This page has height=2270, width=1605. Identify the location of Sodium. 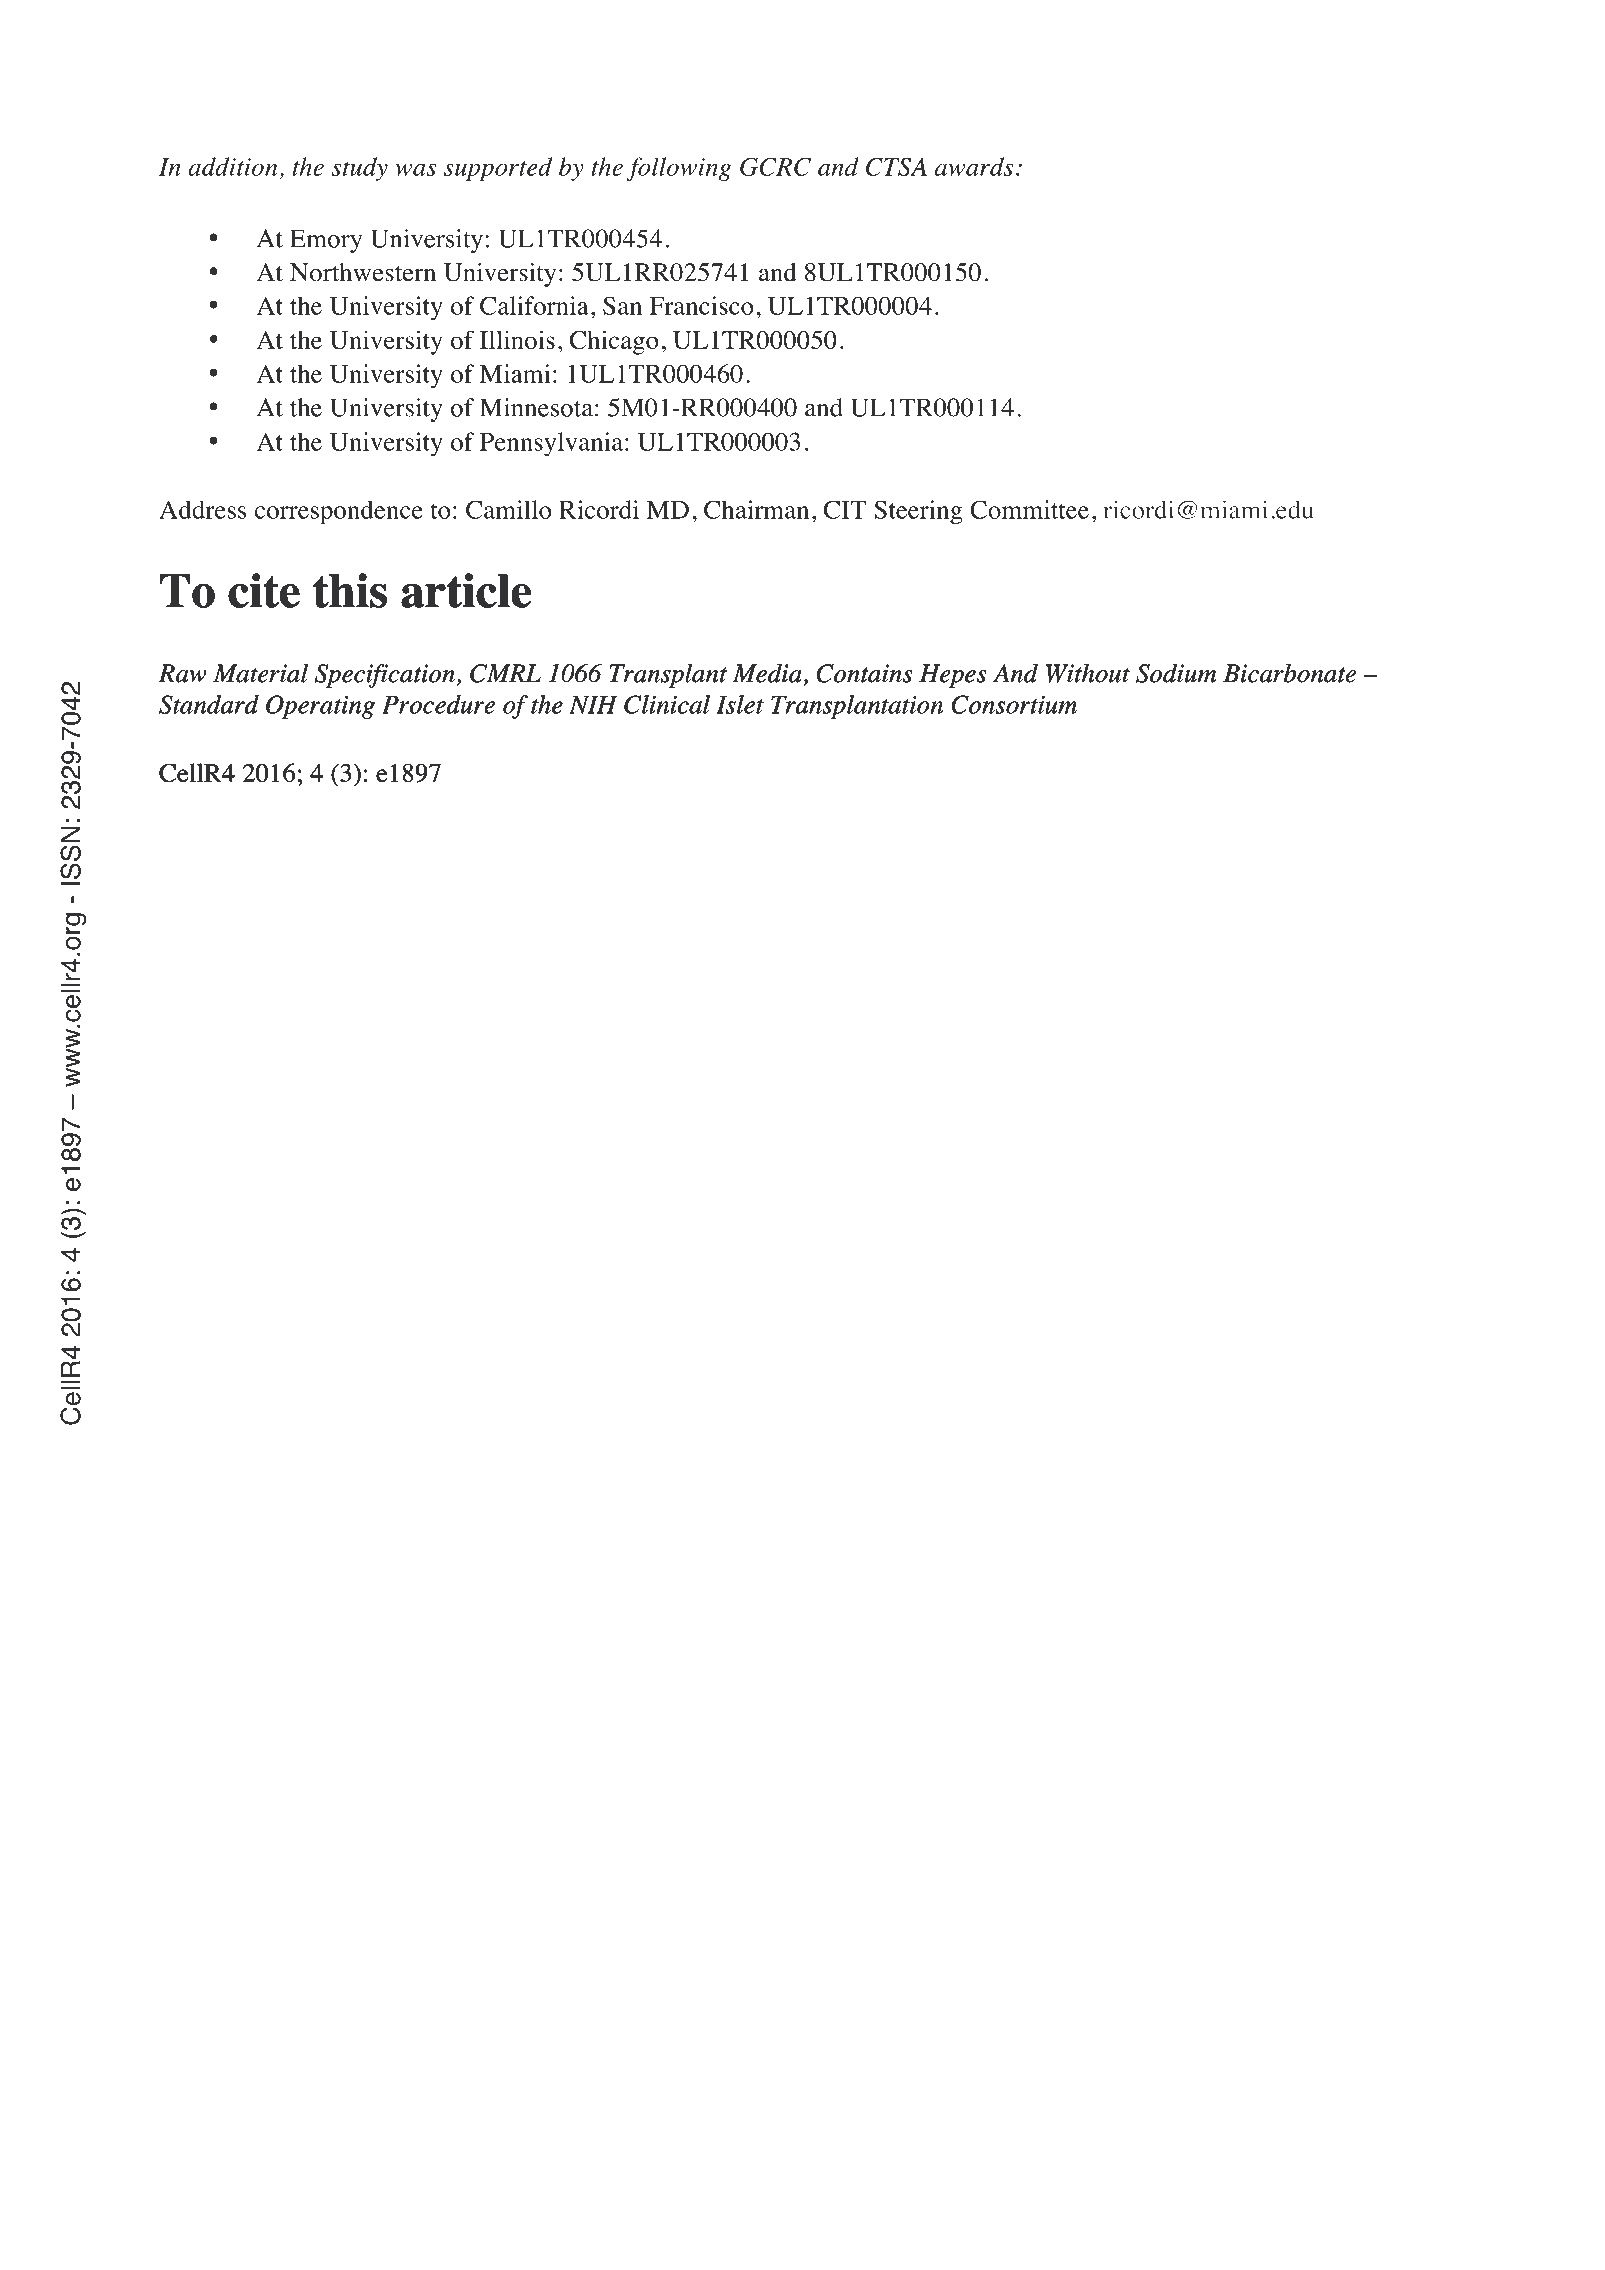
(1176, 673).
